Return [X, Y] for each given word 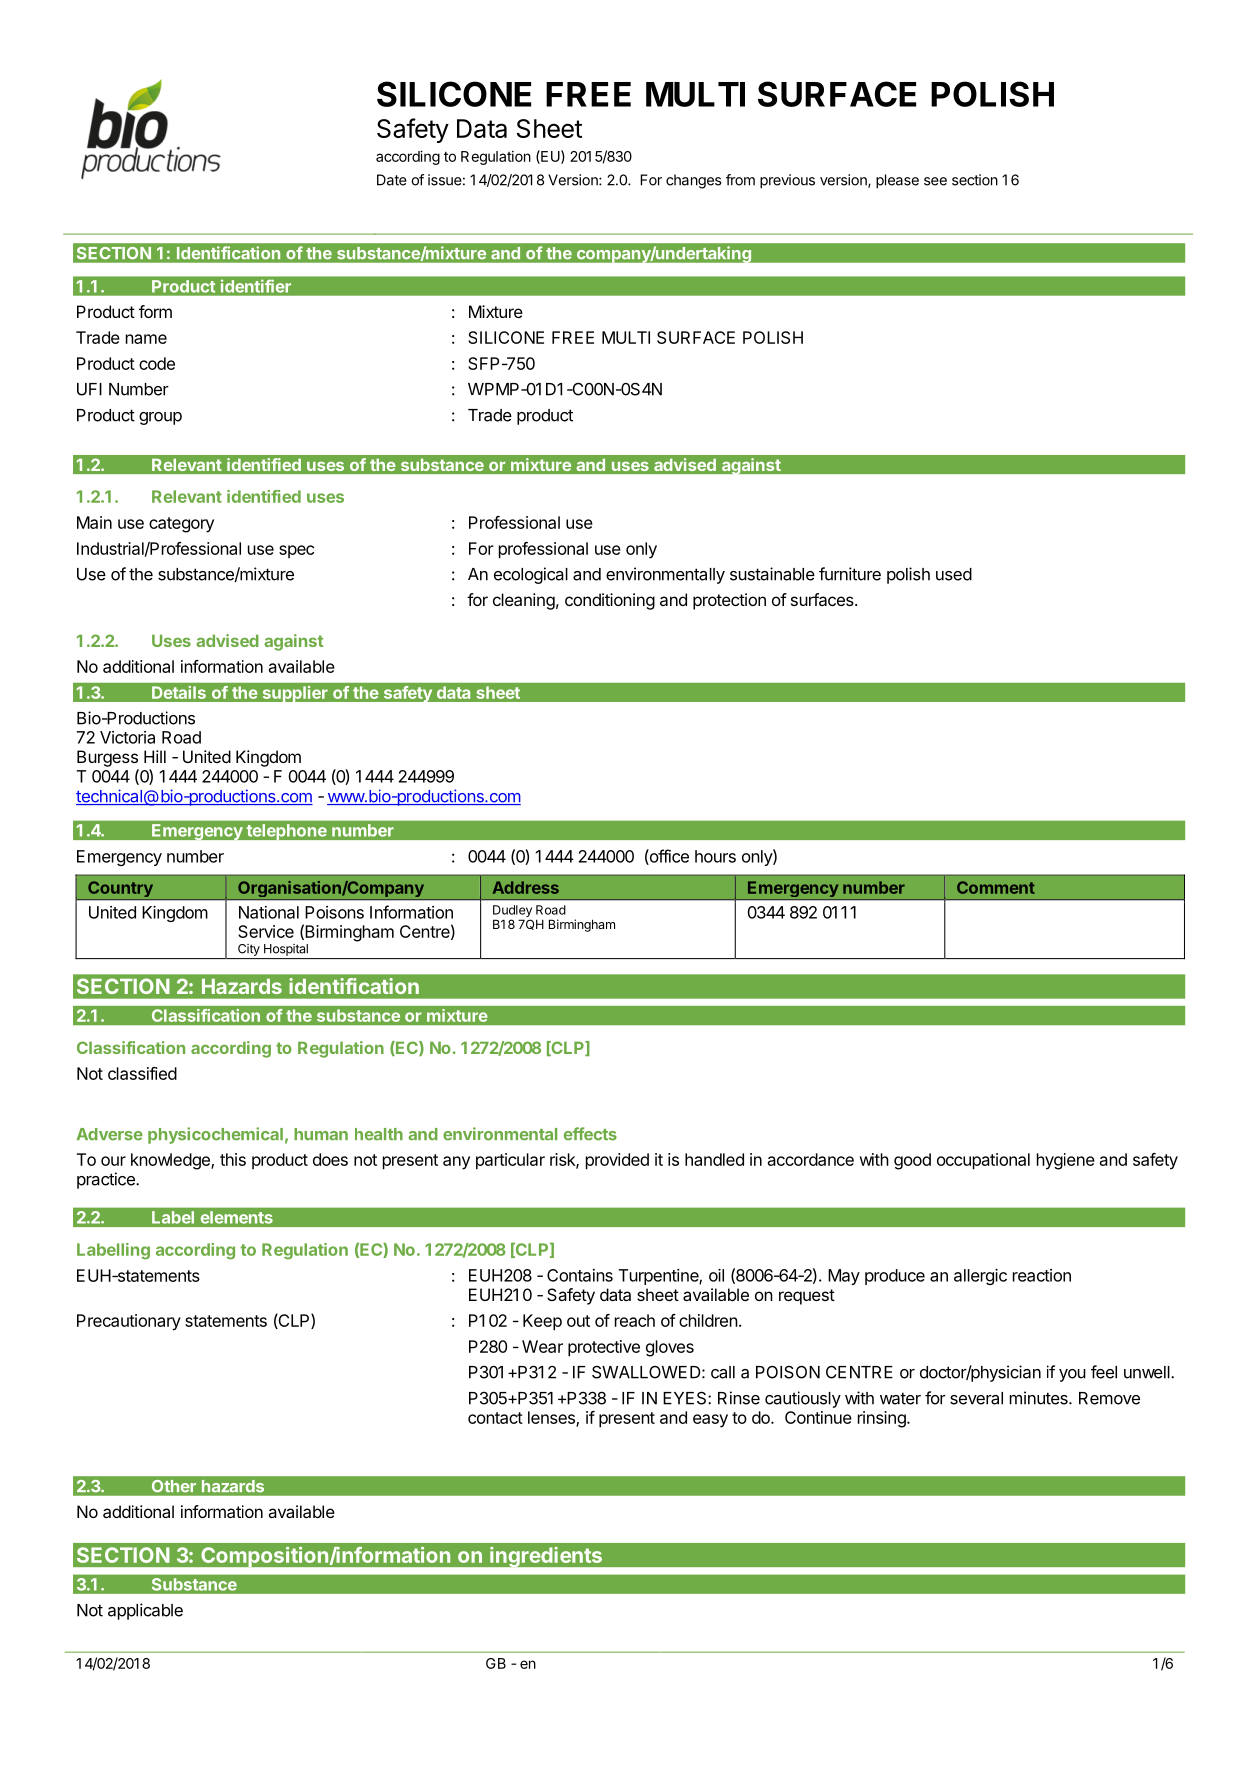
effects [590, 1134]
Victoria [127, 737]
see [935, 181]
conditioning [610, 601]
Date [392, 180]
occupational [983, 1161]
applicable [145, 1611]
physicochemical [215, 1135]
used [954, 574]
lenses [552, 1418]
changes [693, 181]
